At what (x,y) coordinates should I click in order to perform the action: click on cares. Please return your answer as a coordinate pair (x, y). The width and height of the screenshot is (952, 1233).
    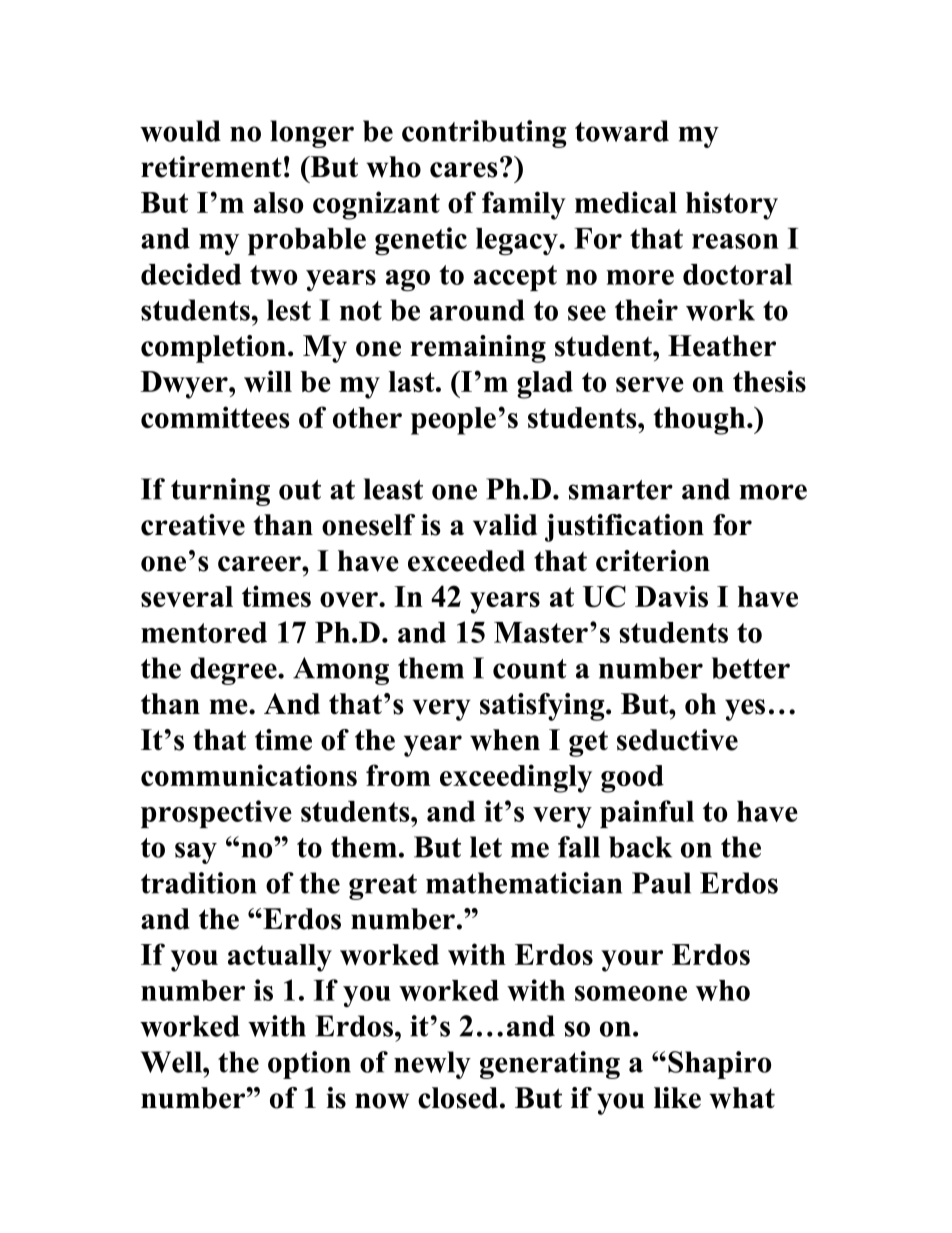
    Looking at the image, I should click on (464, 170).
